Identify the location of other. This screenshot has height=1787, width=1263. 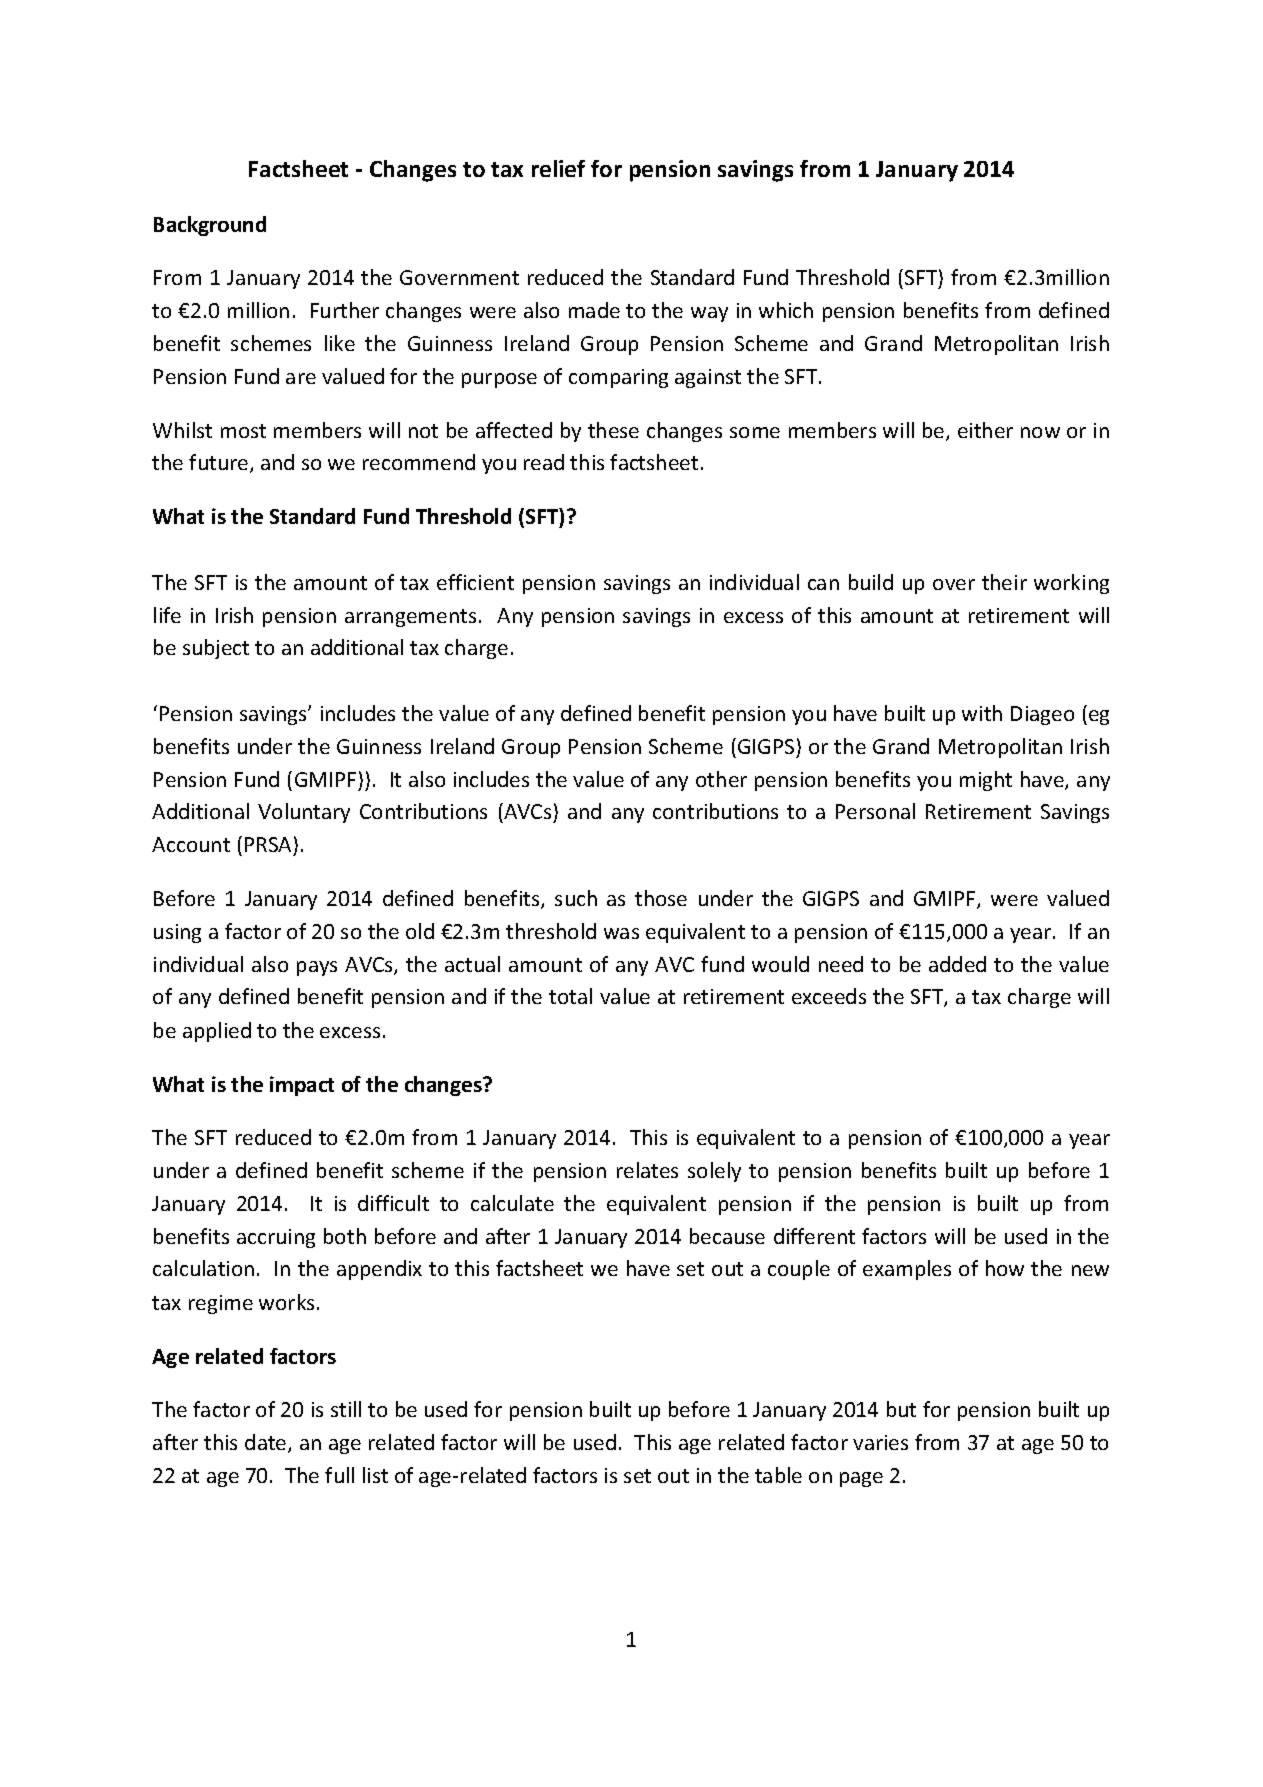
(721, 779).
